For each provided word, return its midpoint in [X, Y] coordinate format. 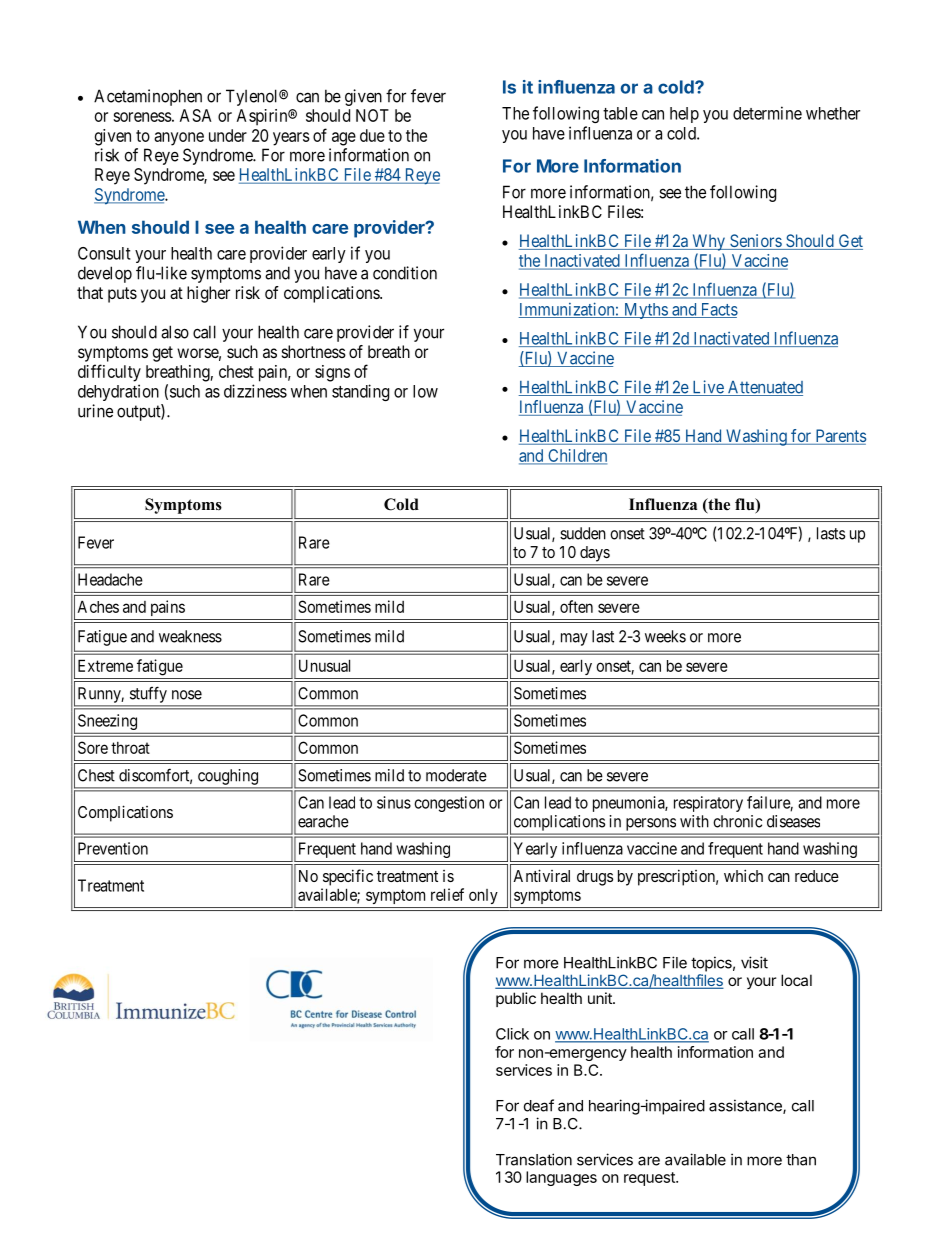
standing [360, 392]
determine [767, 113]
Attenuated [764, 388]
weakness [190, 636]
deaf [539, 1105]
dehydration [118, 392]
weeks [665, 636]
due [372, 135]
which [743, 875]
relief [447, 894]
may [574, 639]
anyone [179, 139]
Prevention [113, 848]
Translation [534, 1159]
